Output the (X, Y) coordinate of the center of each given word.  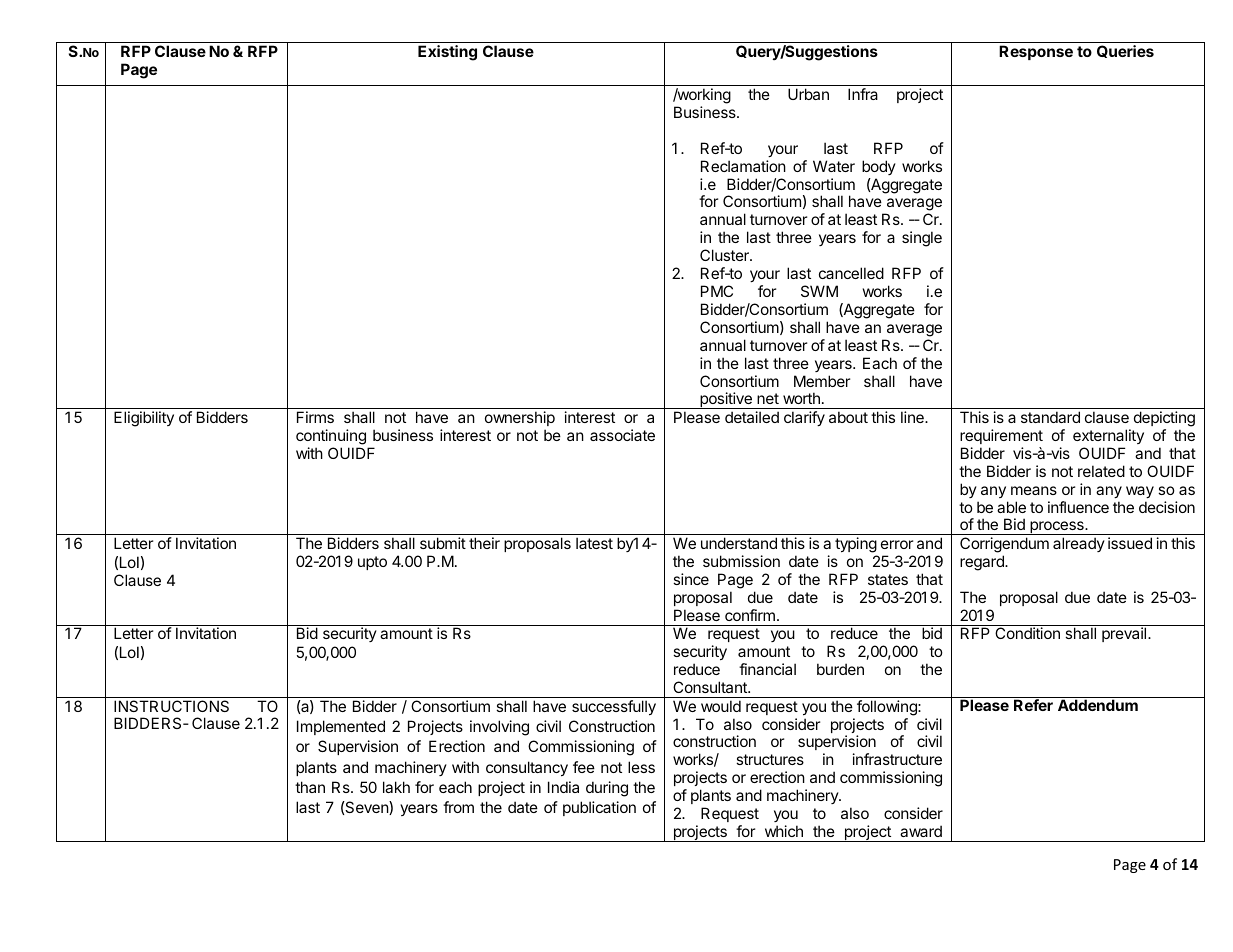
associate (622, 435)
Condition (1027, 633)
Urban (808, 94)
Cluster (725, 255)
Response (1036, 52)
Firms (315, 417)
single (922, 239)
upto (372, 563)
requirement (1001, 436)
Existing (447, 53)
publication (599, 808)
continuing (331, 437)
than (310, 787)
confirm (750, 615)
